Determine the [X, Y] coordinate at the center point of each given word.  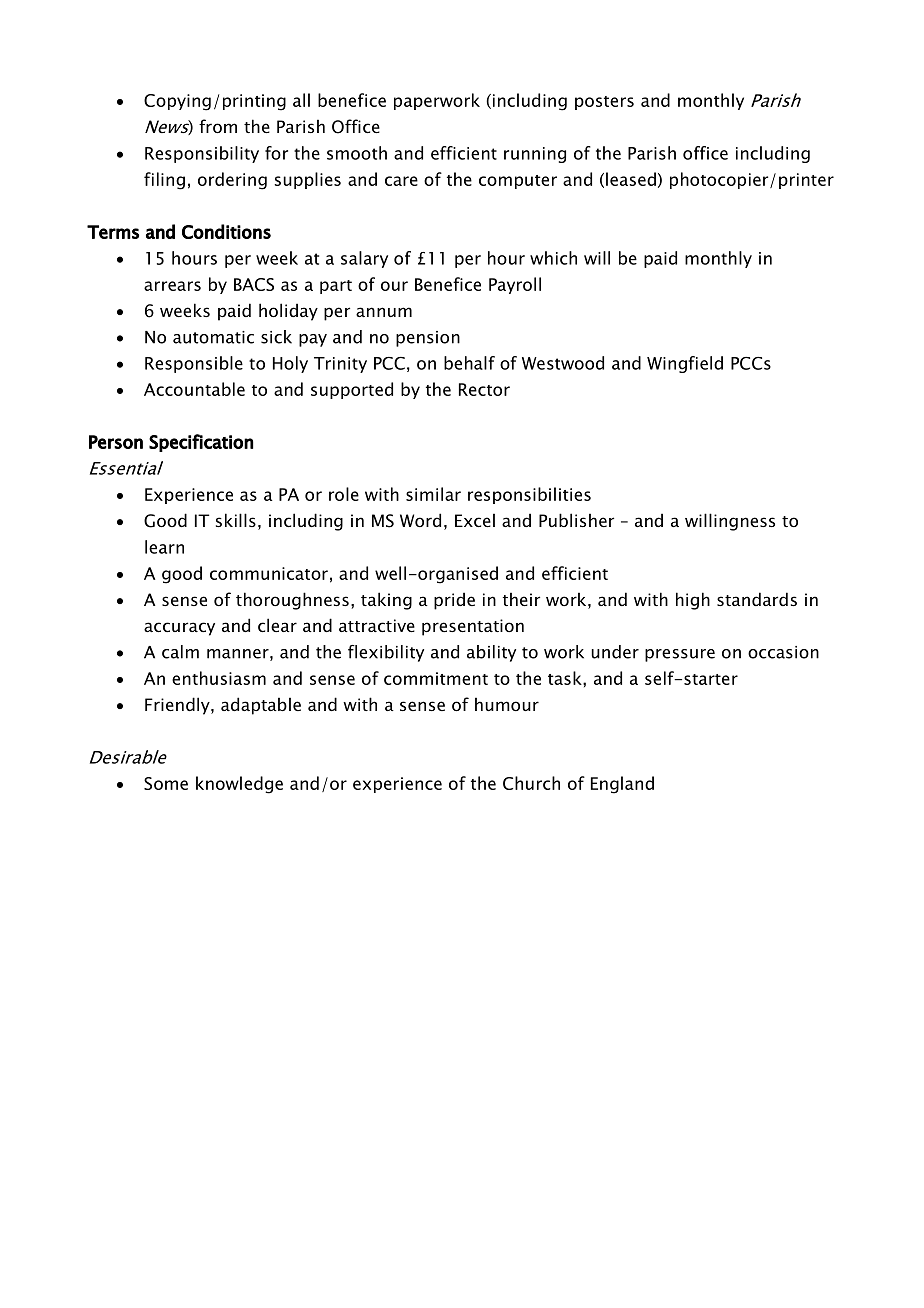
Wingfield [685, 364]
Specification [201, 443]
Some [166, 783]
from [218, 126]
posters [604, 103]
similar [433, 494]
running [535, 155]
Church [531, 783]
